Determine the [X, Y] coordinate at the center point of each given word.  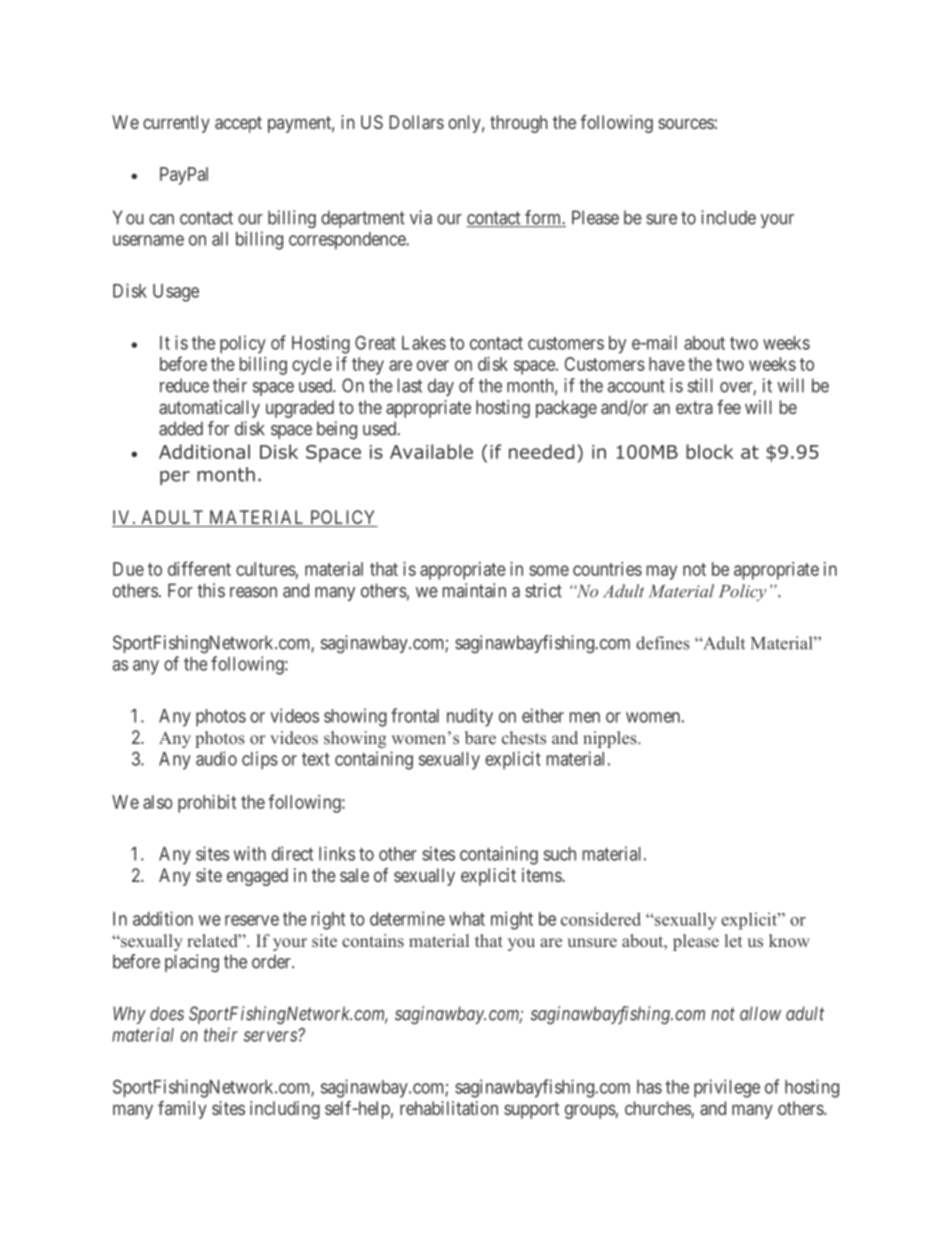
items [542, 875]
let [733, 940]
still [700, 385]
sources [686, 123]
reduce [184, 385]
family [182, 1110]
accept [238, 124]
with [249, 853]
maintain [474, 590]
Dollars [416, 122]
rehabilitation [449, 1108]
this [211, 590]
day [441, 387]
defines [663, 643]
